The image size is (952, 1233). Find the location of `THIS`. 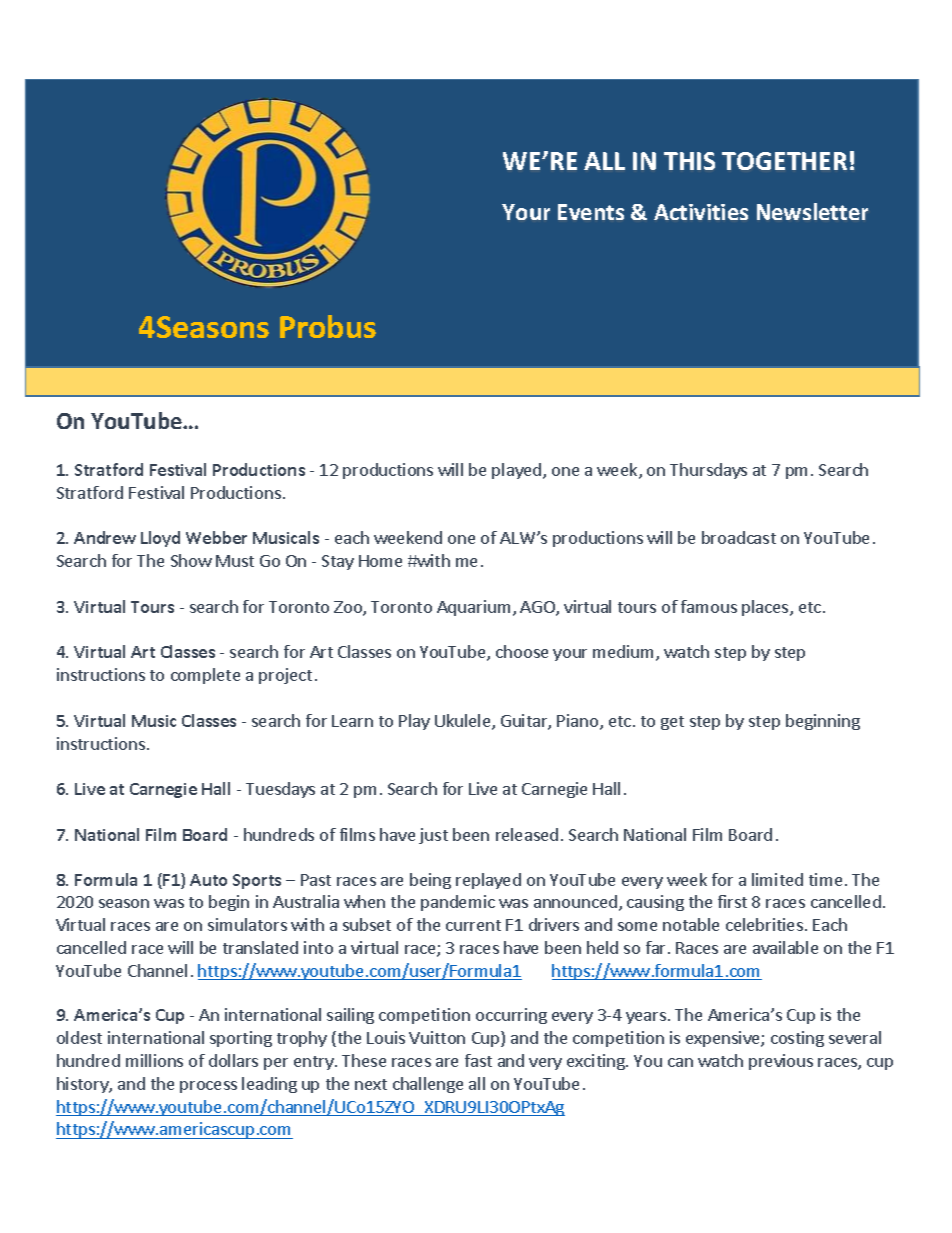

THIS is located at coordinates (689, 161).
